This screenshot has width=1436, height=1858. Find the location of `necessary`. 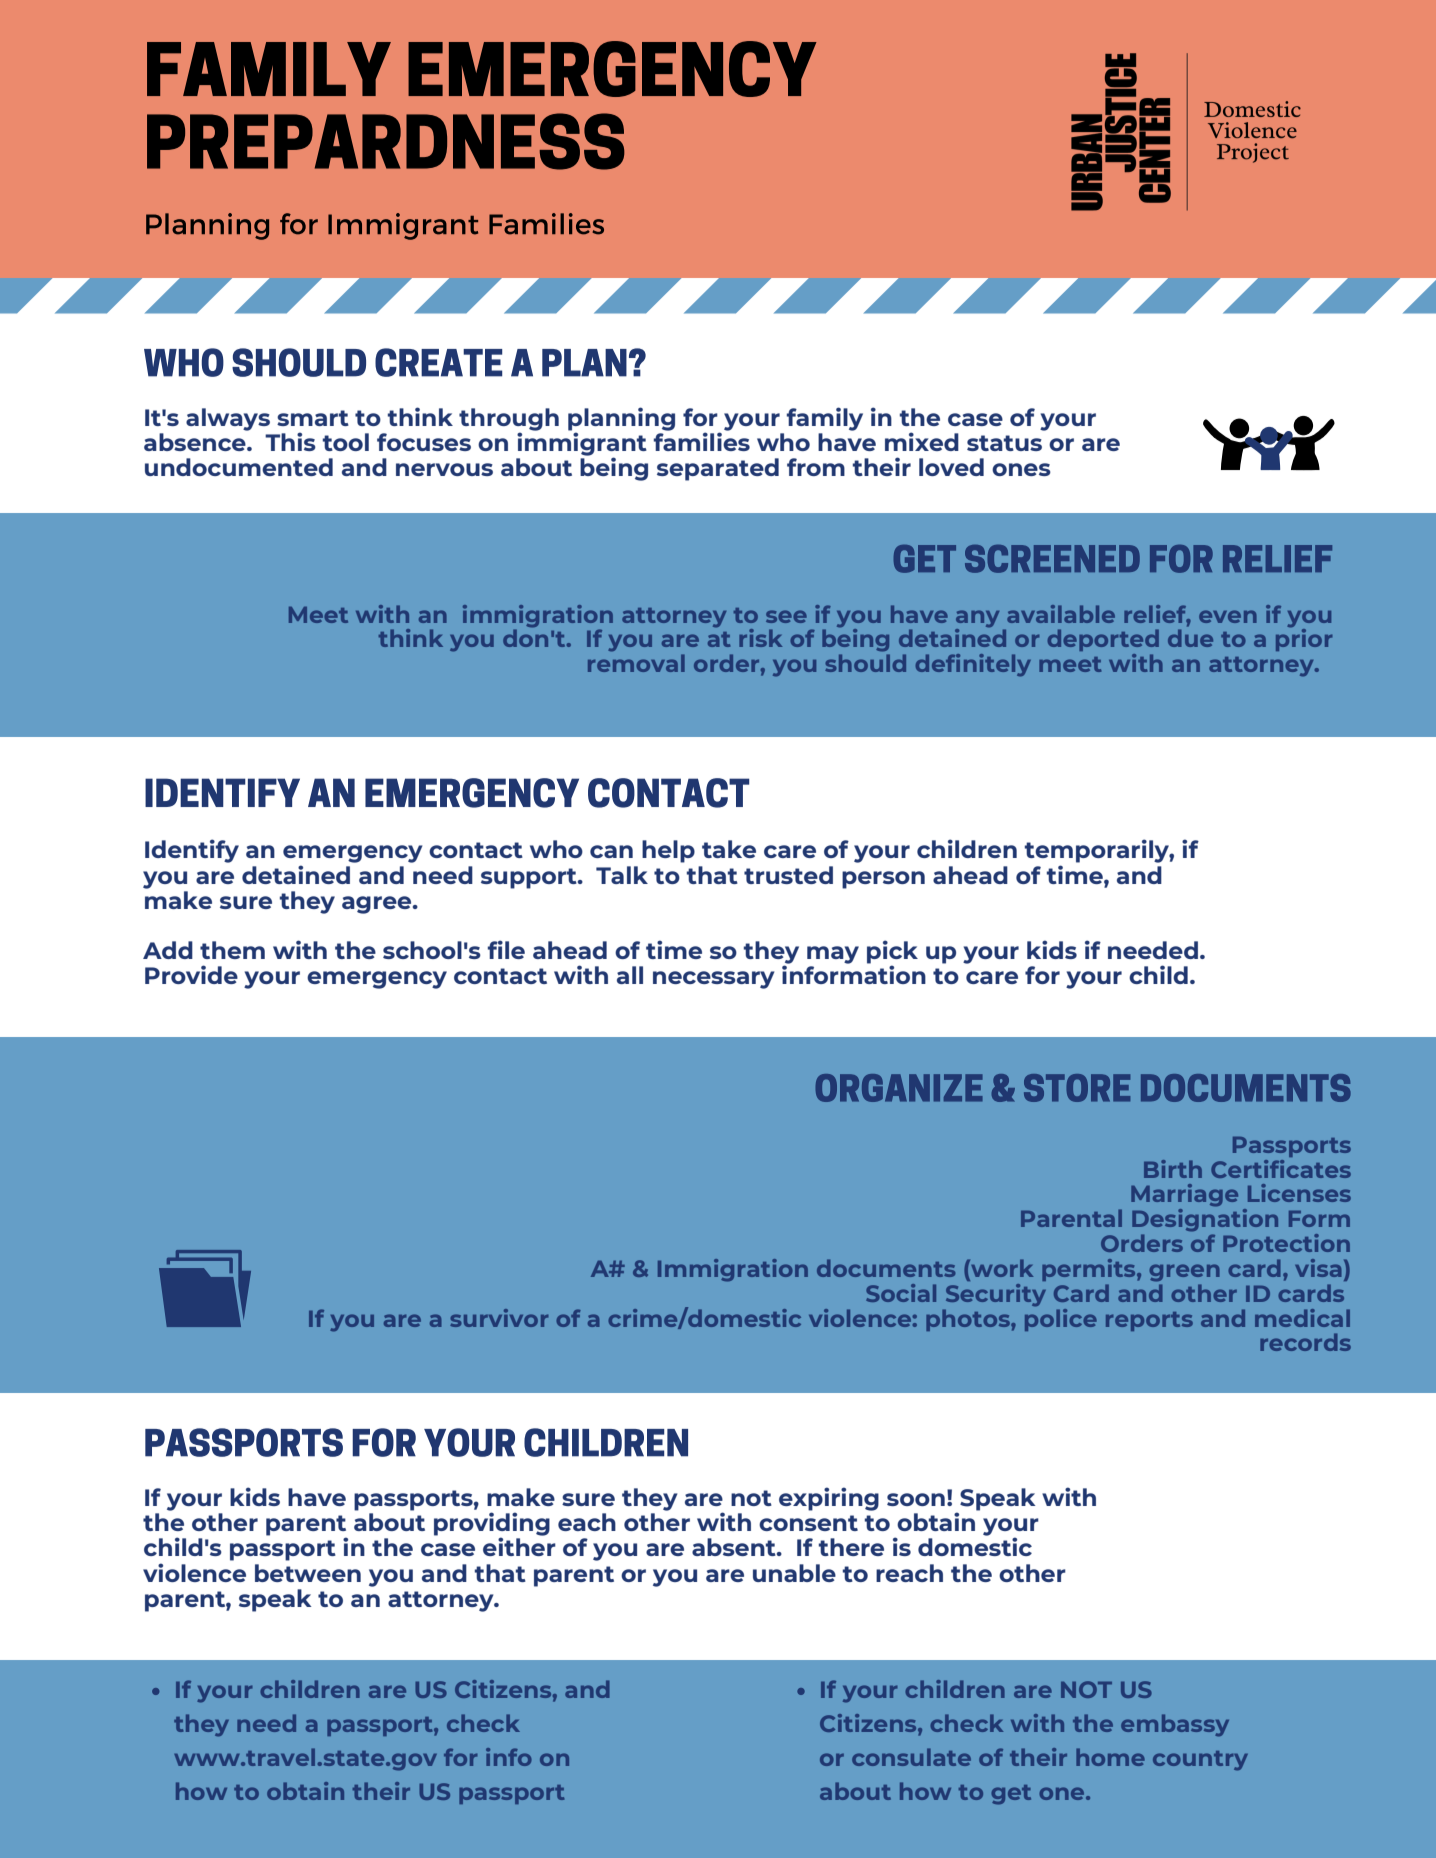

necessary is located at coordinates (713, 980).
